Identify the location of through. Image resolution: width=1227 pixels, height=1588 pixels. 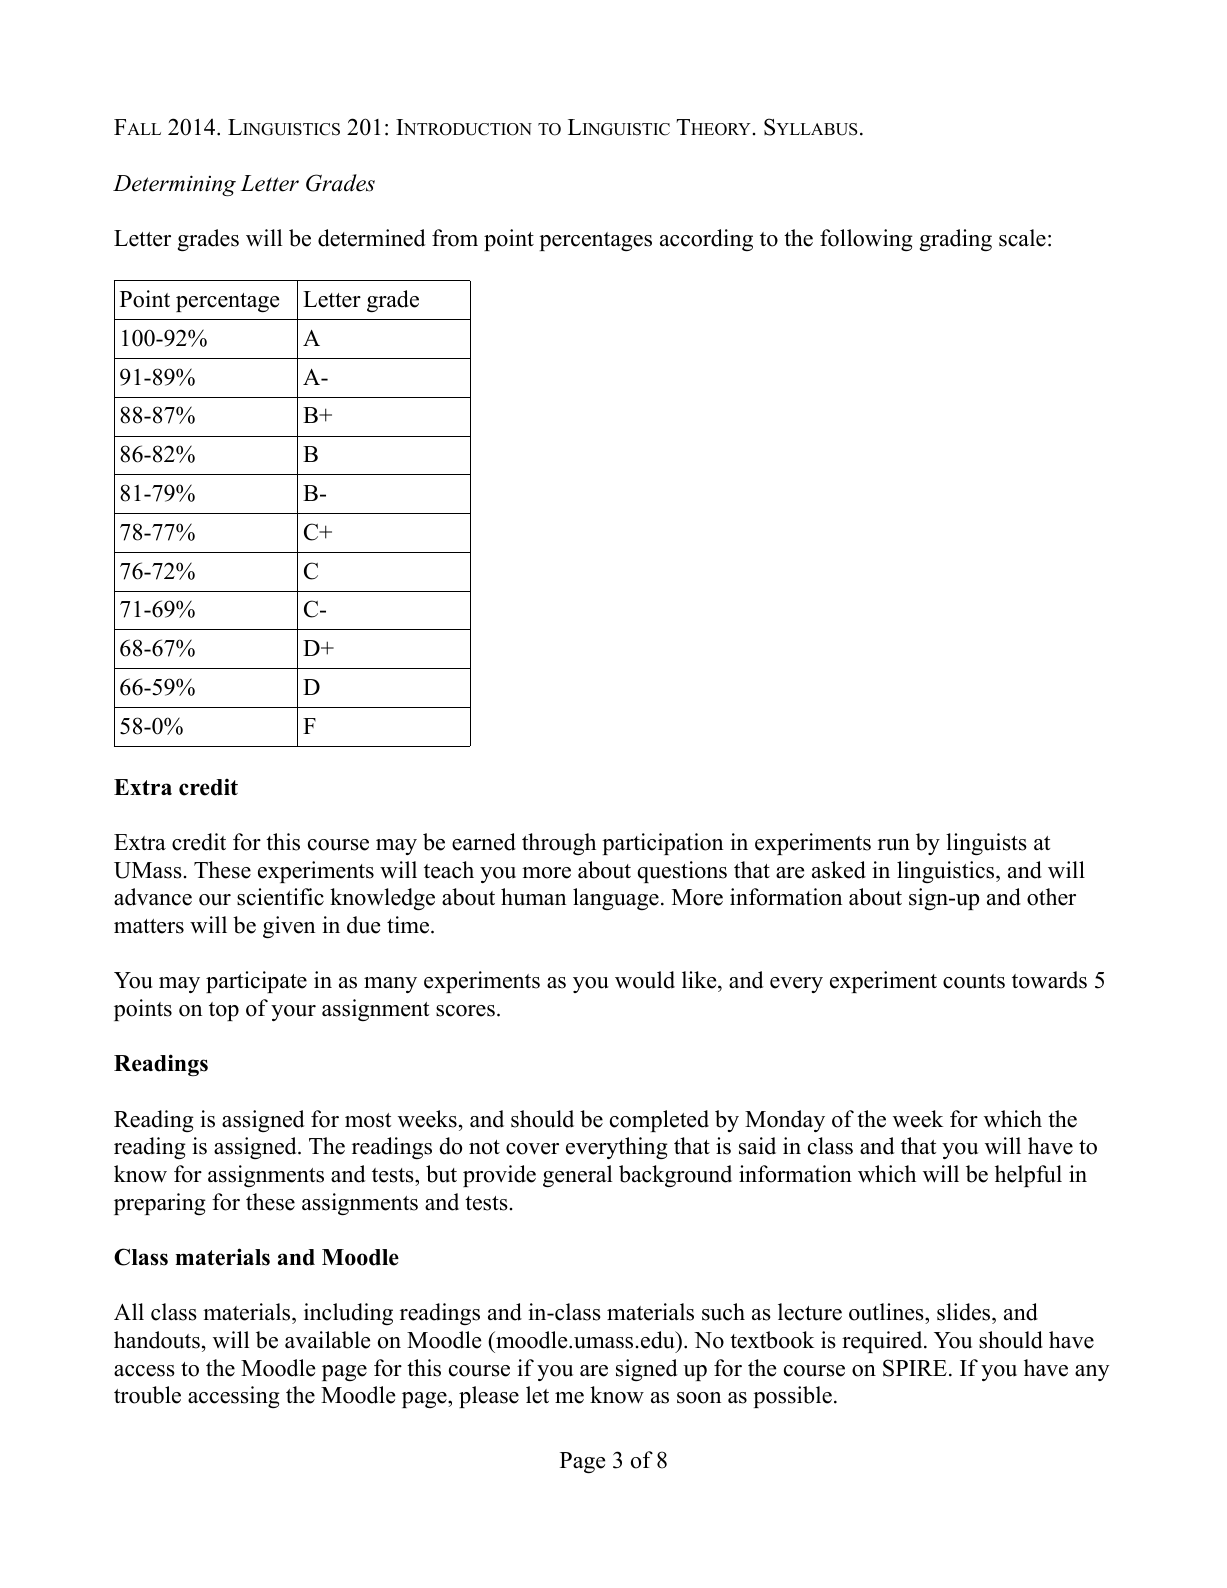
(559, 844).
